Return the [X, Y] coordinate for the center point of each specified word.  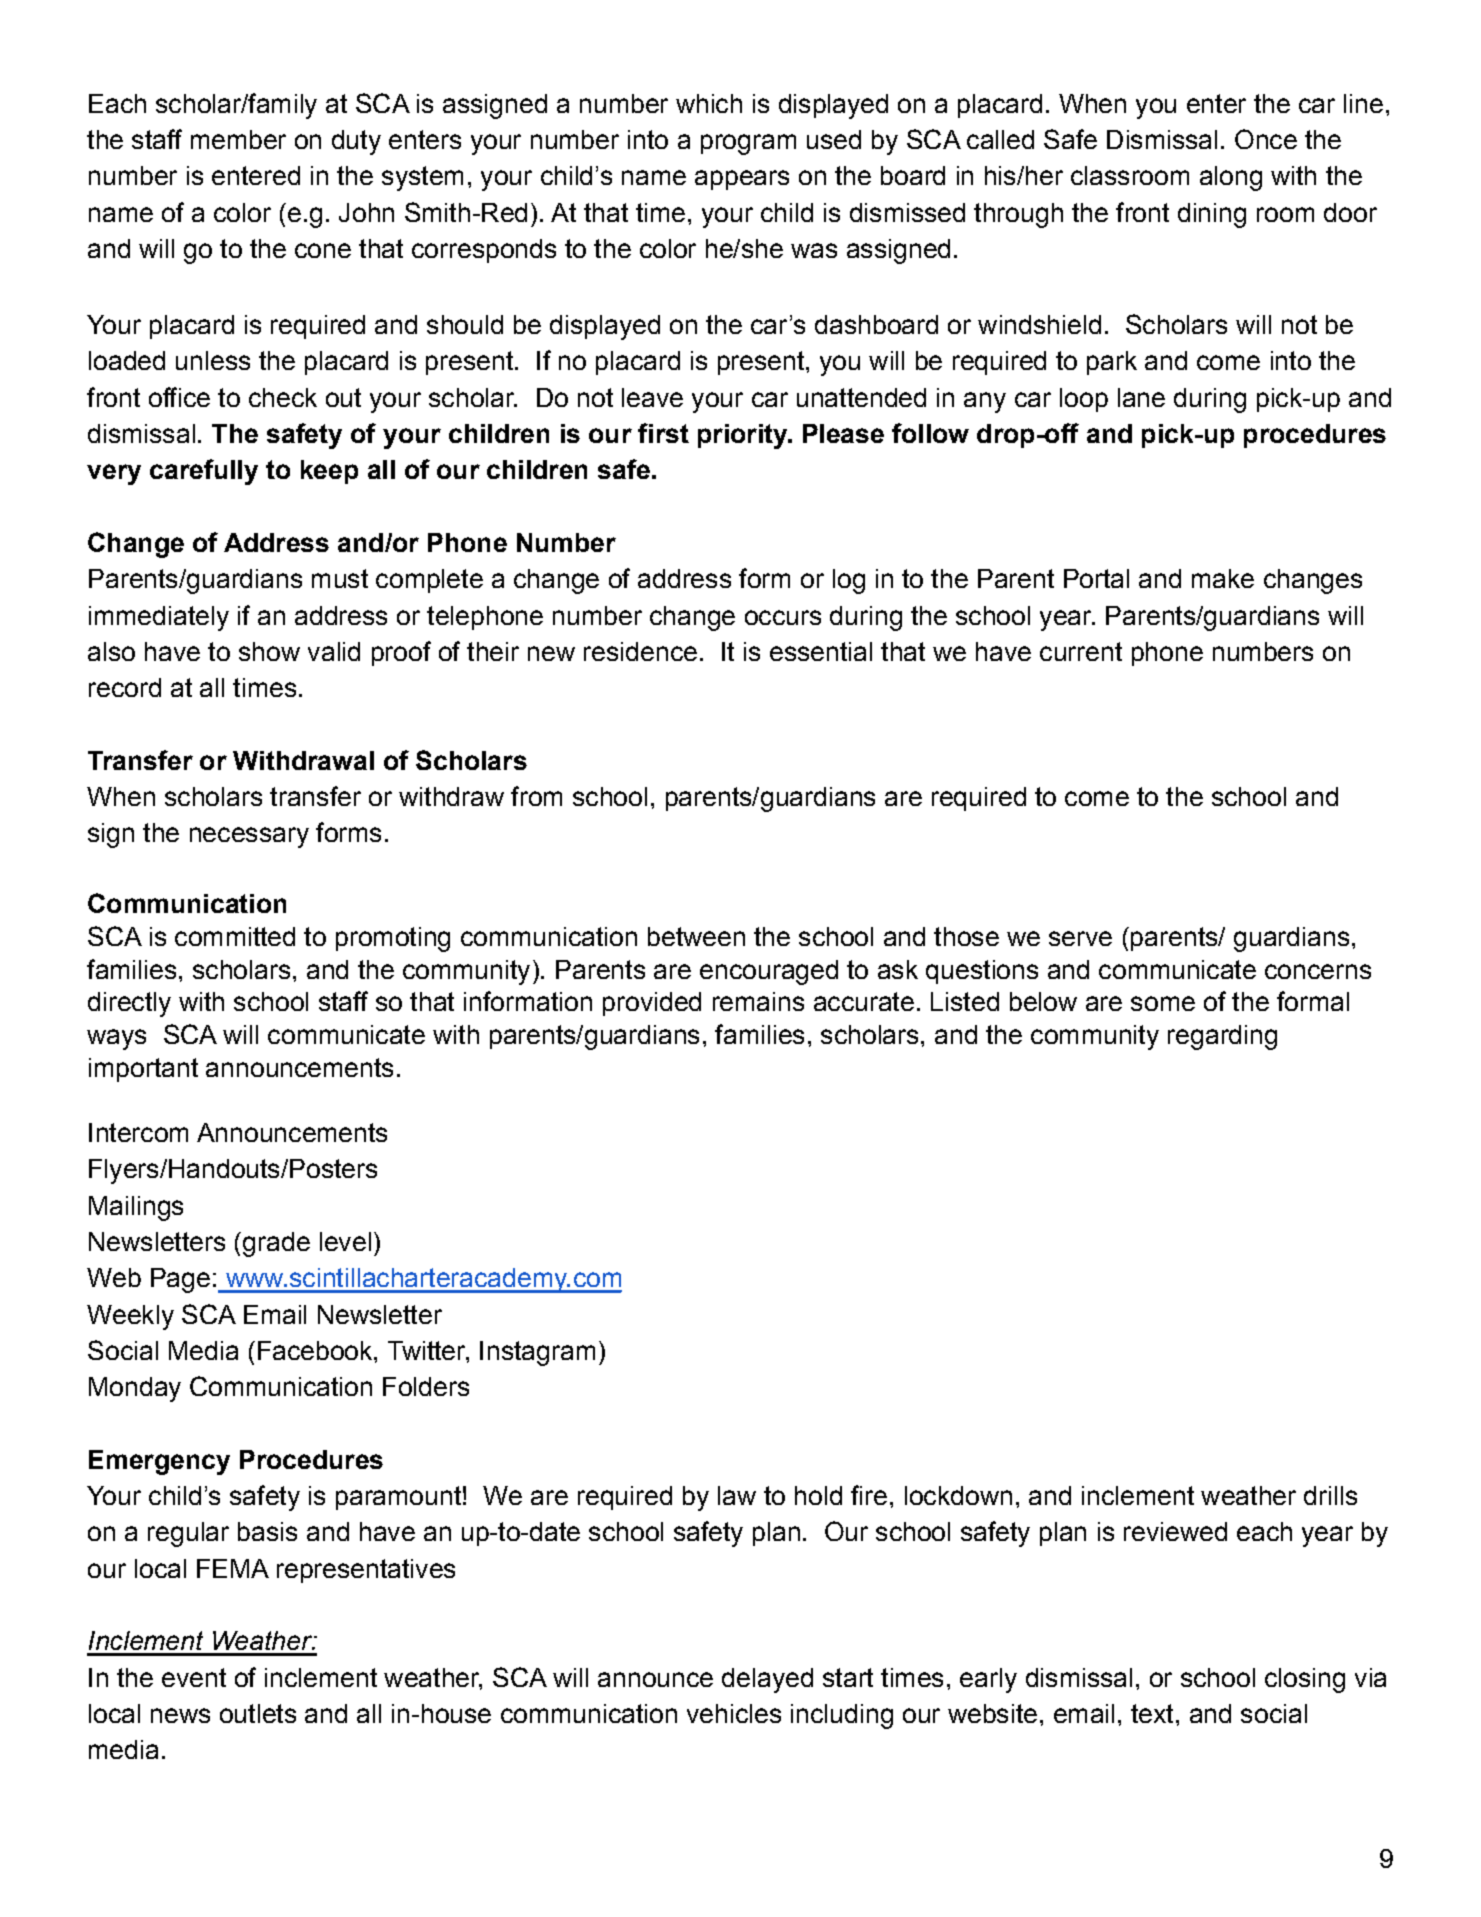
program [748, 144]
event [194, 1677]
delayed [767, 1680]
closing [1305, 1680]
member [238, 139]
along [1231, 178]
